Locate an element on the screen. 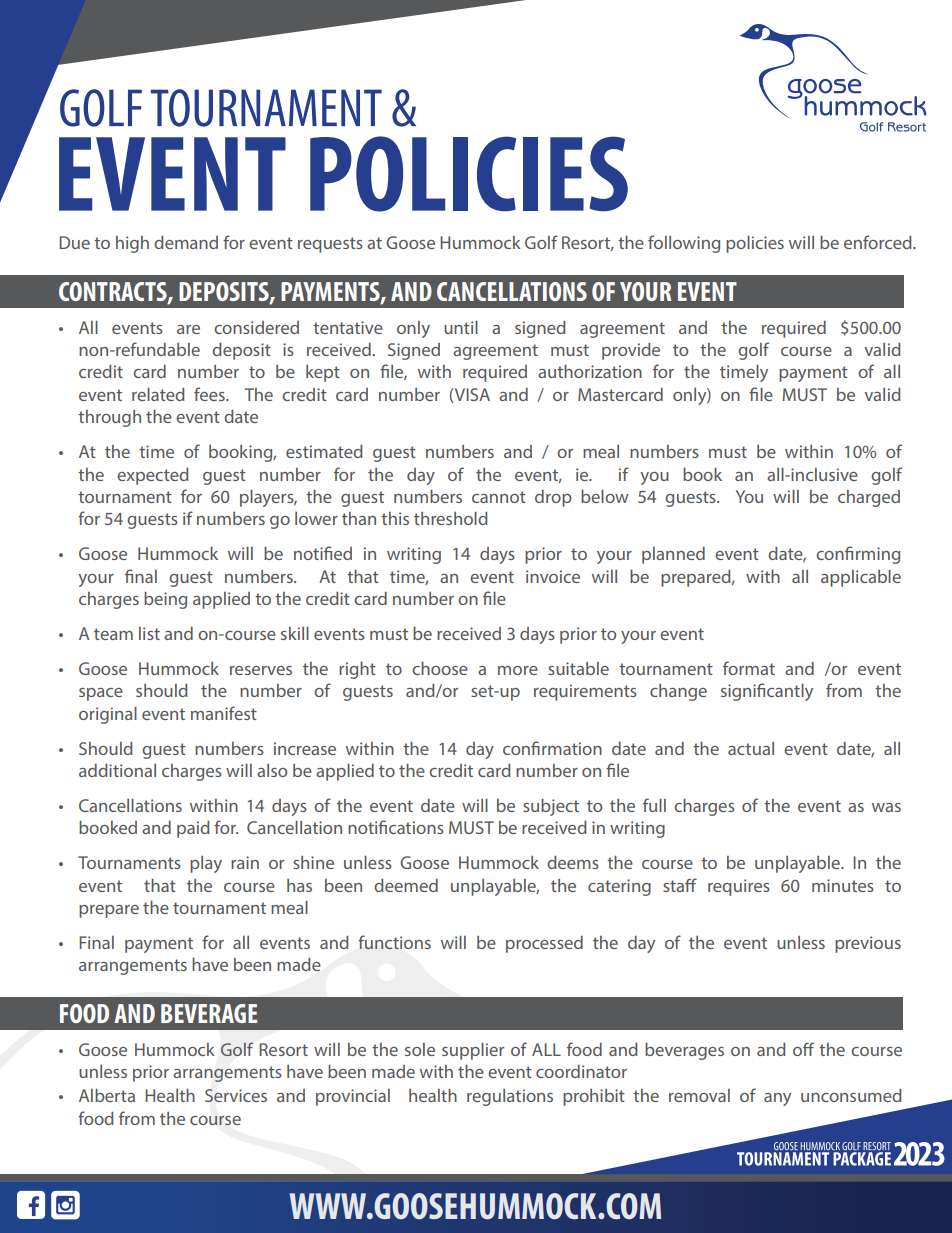 Image resolution: width=952 pixels, height=1233 pixels. demand is located at coordinates (186, 242).
